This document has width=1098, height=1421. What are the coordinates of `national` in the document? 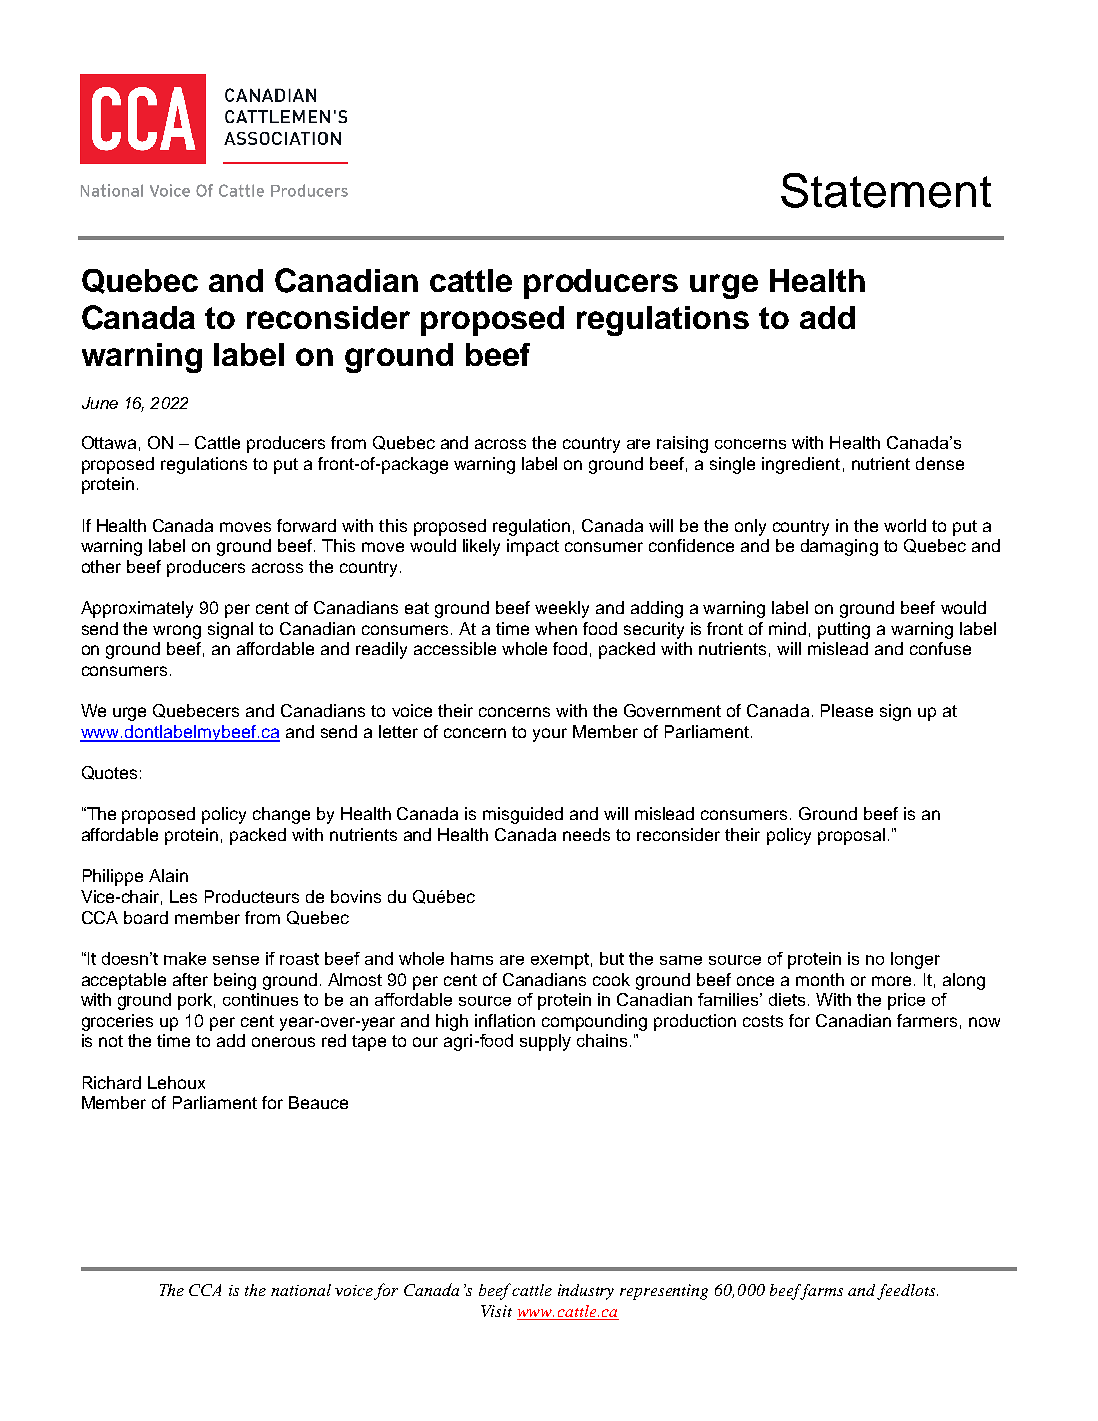 It's located at (301, 1290).
